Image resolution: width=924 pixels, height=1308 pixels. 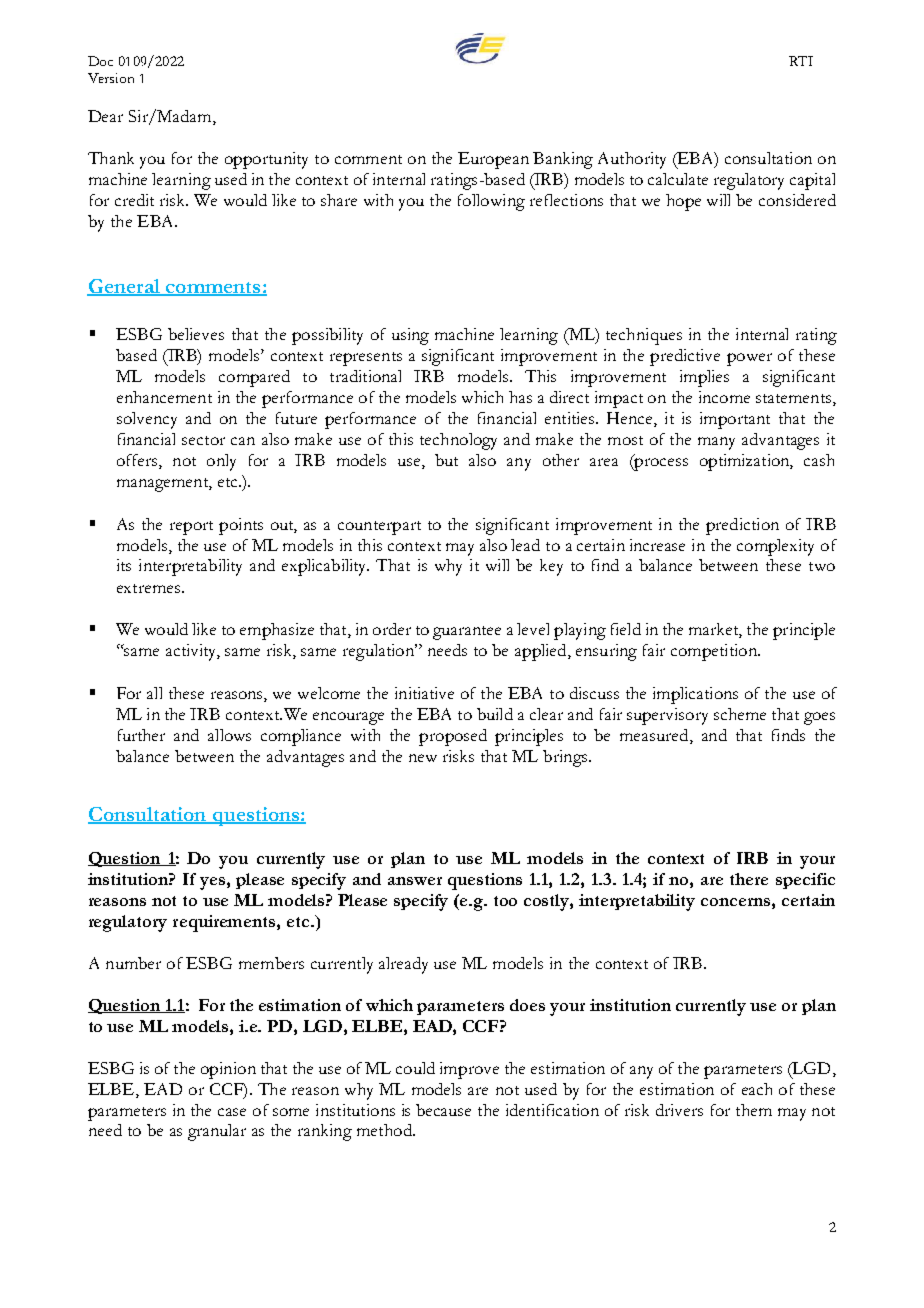 I want to click on important, so click(x=735, y=420).
